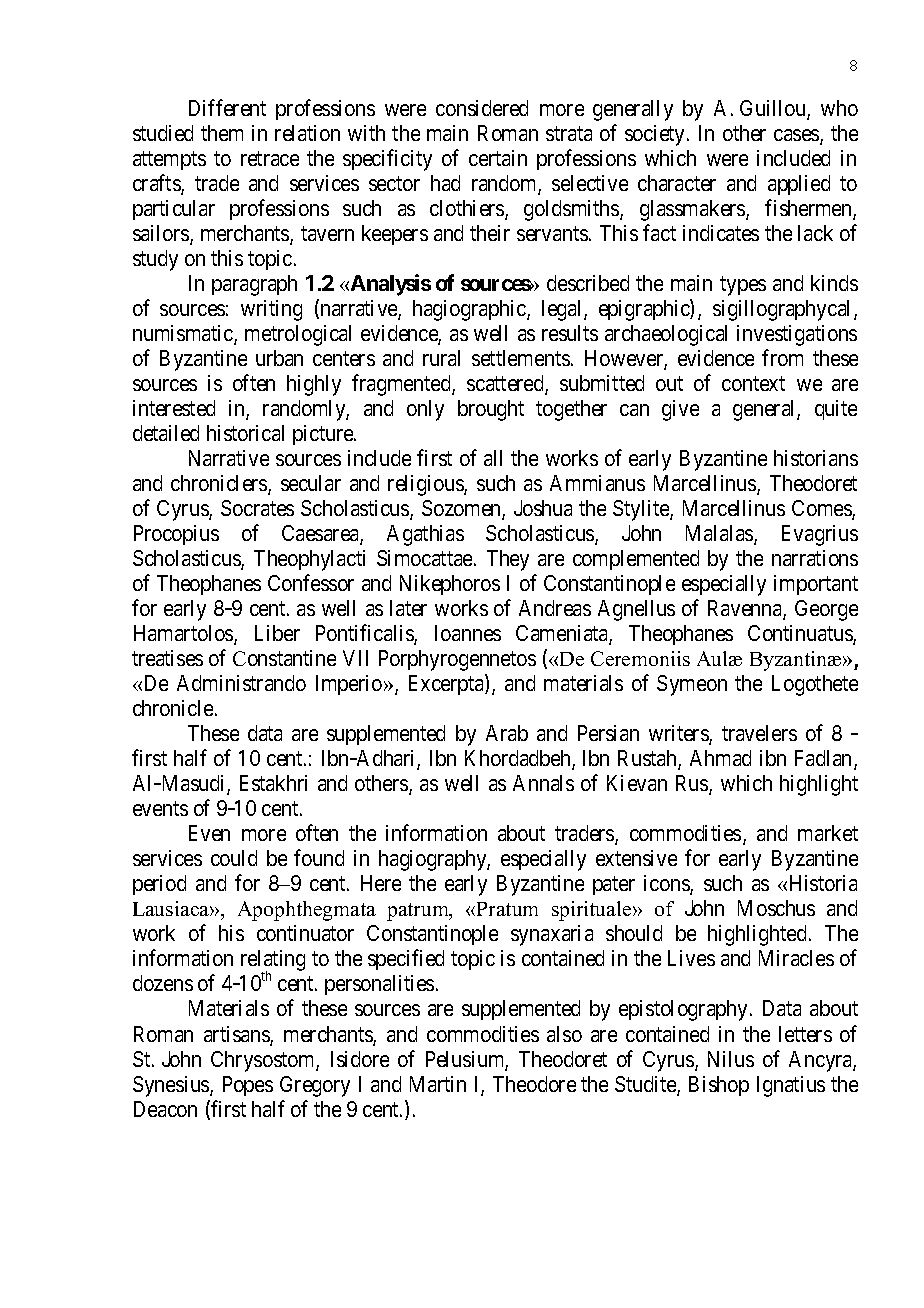  What do you see at coordinates (222, 133) in the screenshot?
I see `them` at bounding box center [222, 133].
